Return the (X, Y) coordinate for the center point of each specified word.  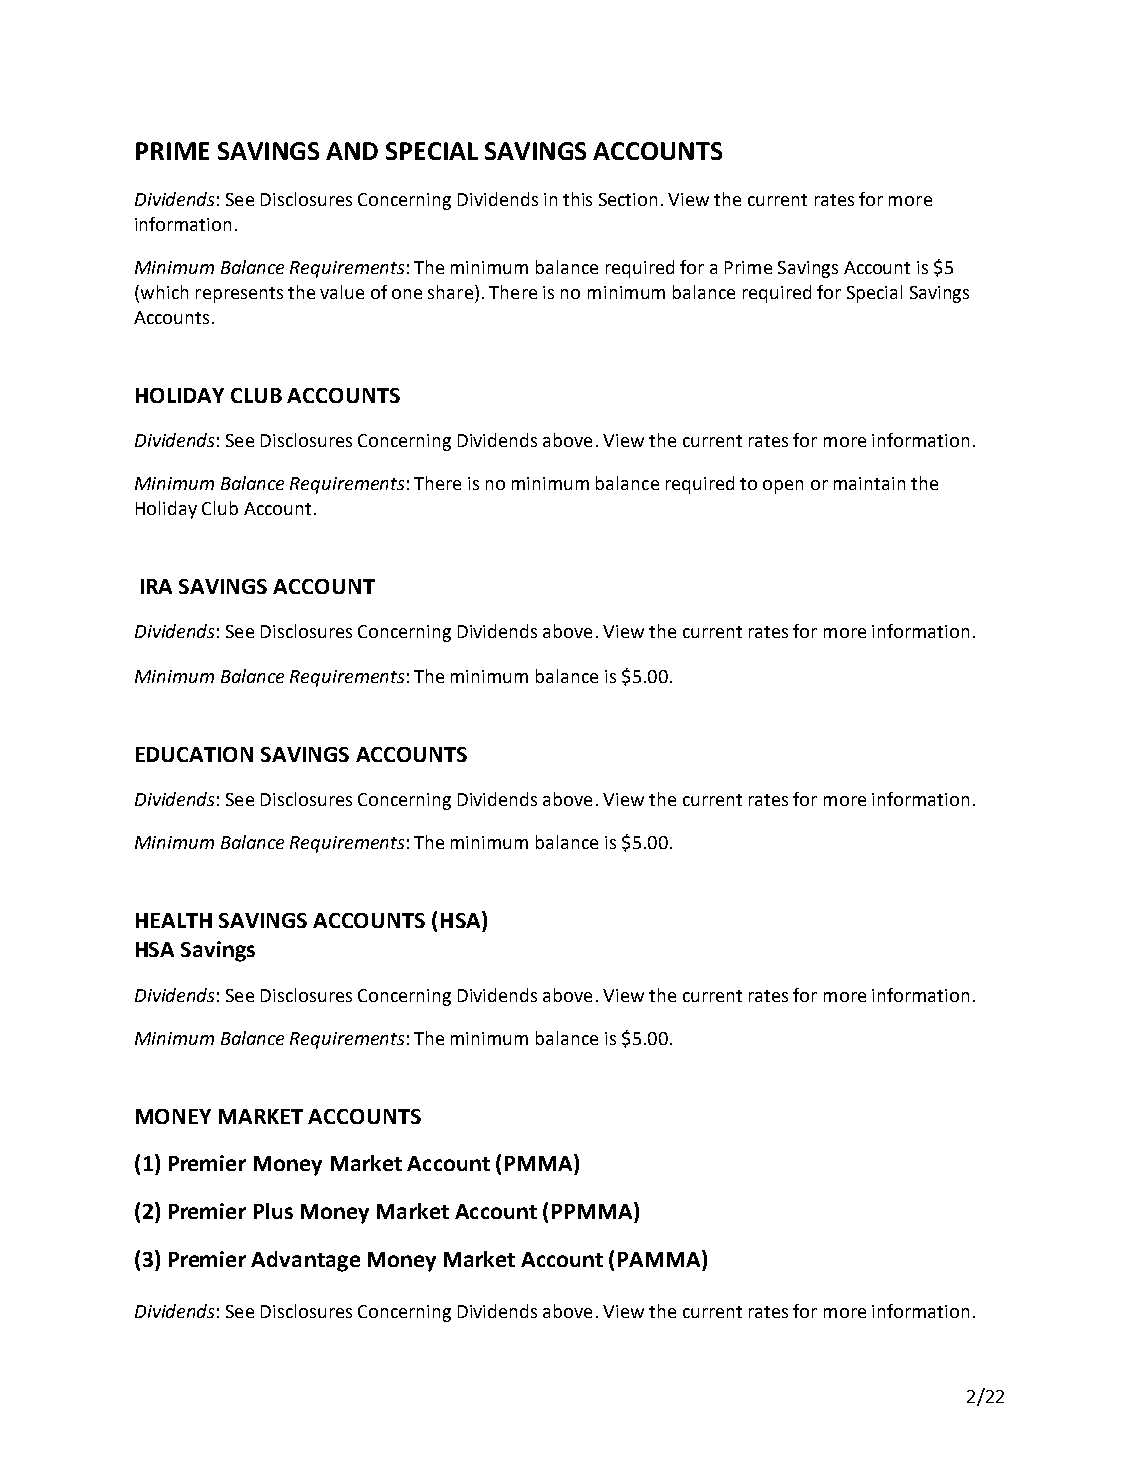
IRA (156, 586)
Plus (273, 1211)
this (577, 199)
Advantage (305, 1261)
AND (352, 151)
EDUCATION (194, 754)
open (783, 487)
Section (628, 199)
